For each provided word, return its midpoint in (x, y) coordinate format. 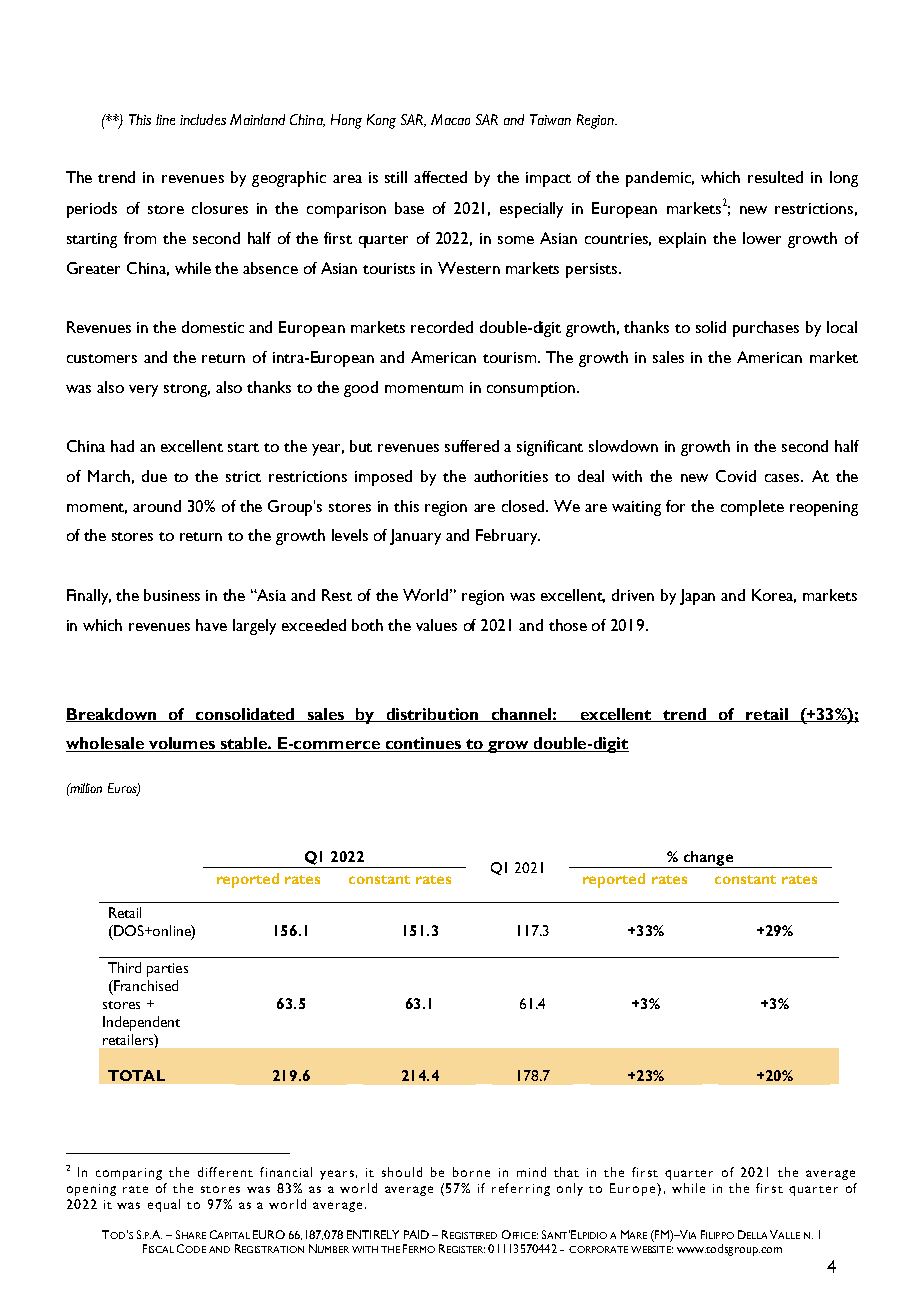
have (211, 625)
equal (164, 1205)
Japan (697, 597)
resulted (775, 177)
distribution (433, 715)
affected (440, 177)
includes (203, 119)
